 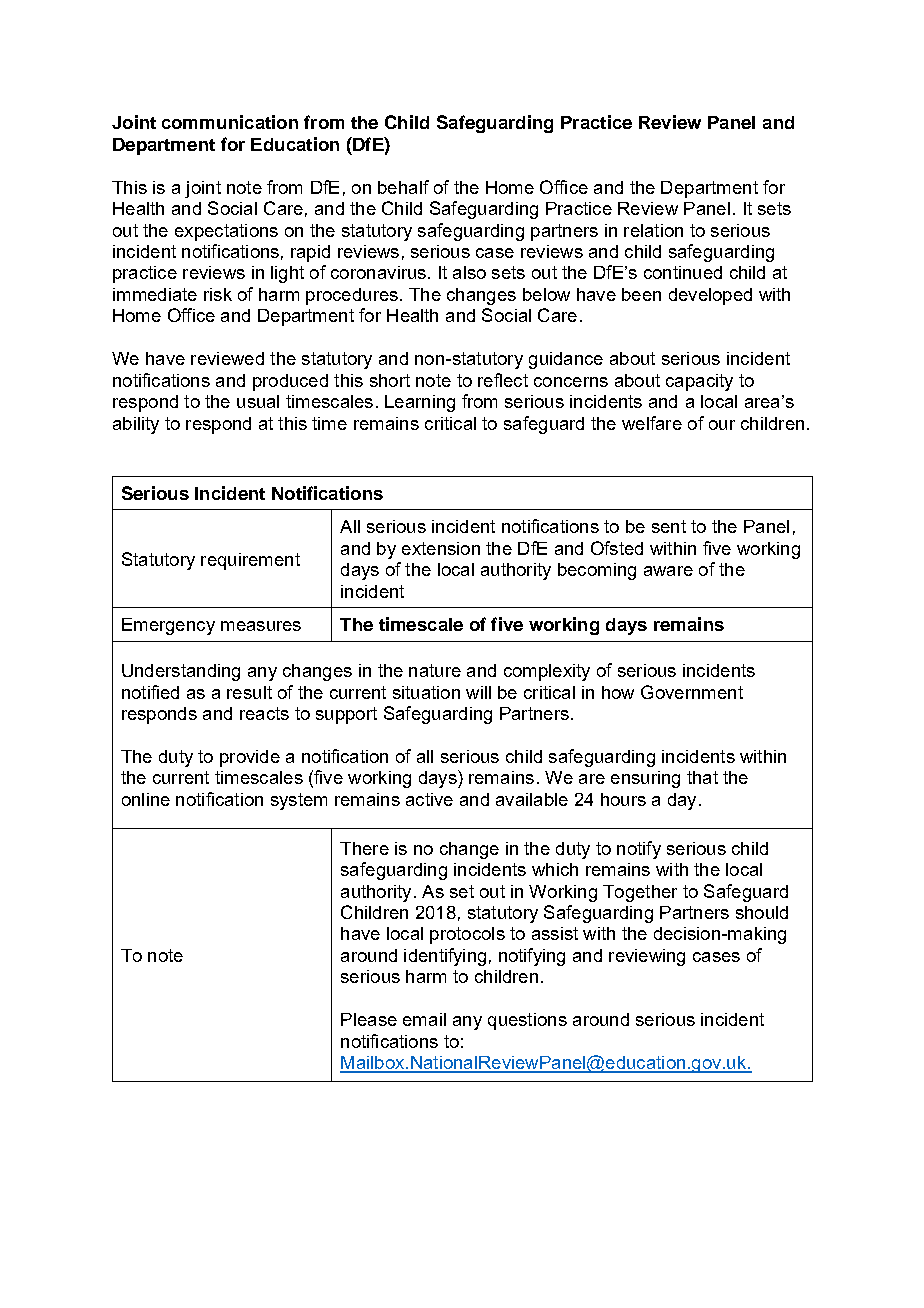 What do you see at coordinates (369, 1019) in the page?
I see `Please` at bounding box center [369, 1019].
